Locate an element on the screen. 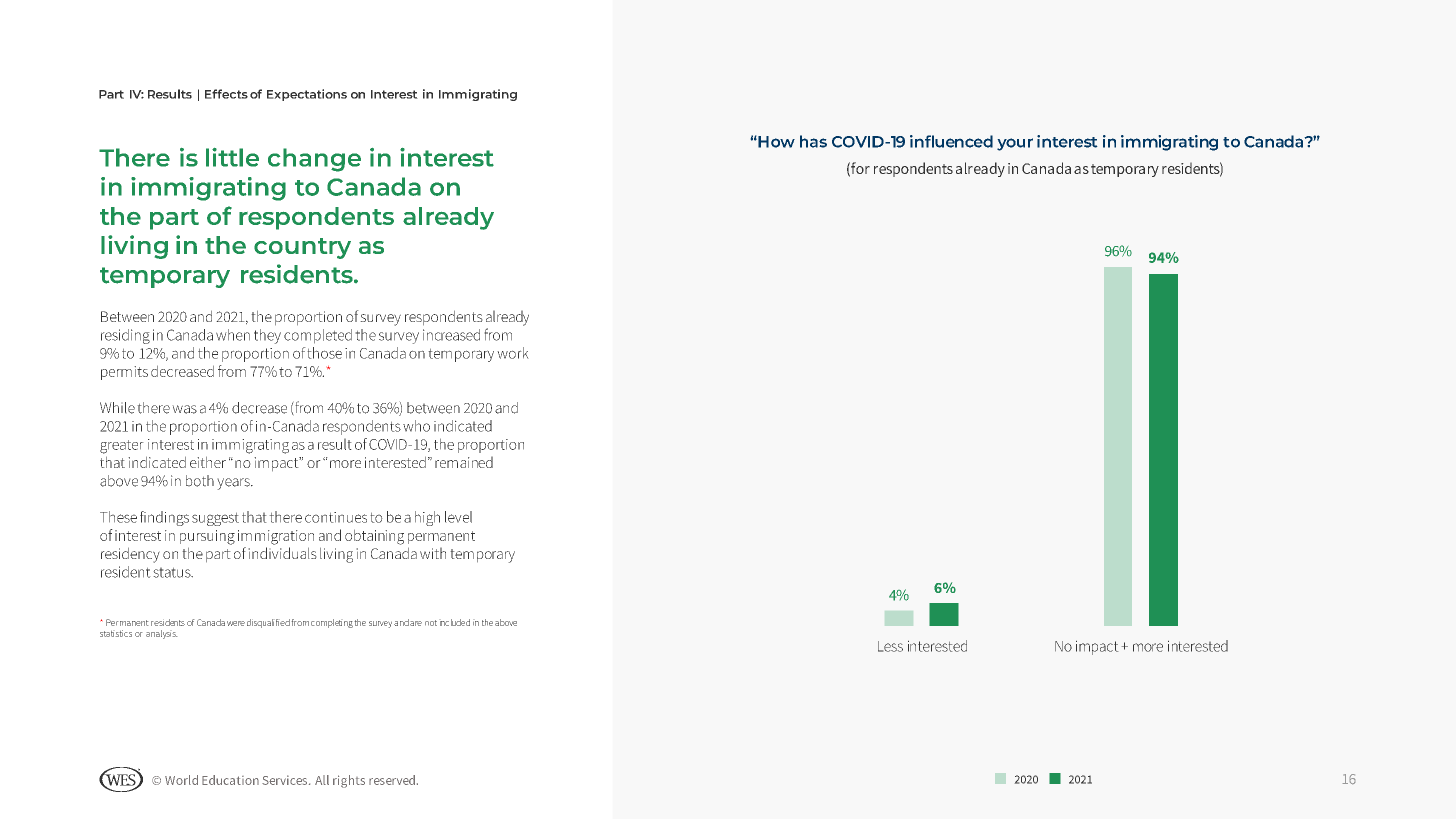 The image size is (1456, 819). when is located at coordinates (233, 335).
